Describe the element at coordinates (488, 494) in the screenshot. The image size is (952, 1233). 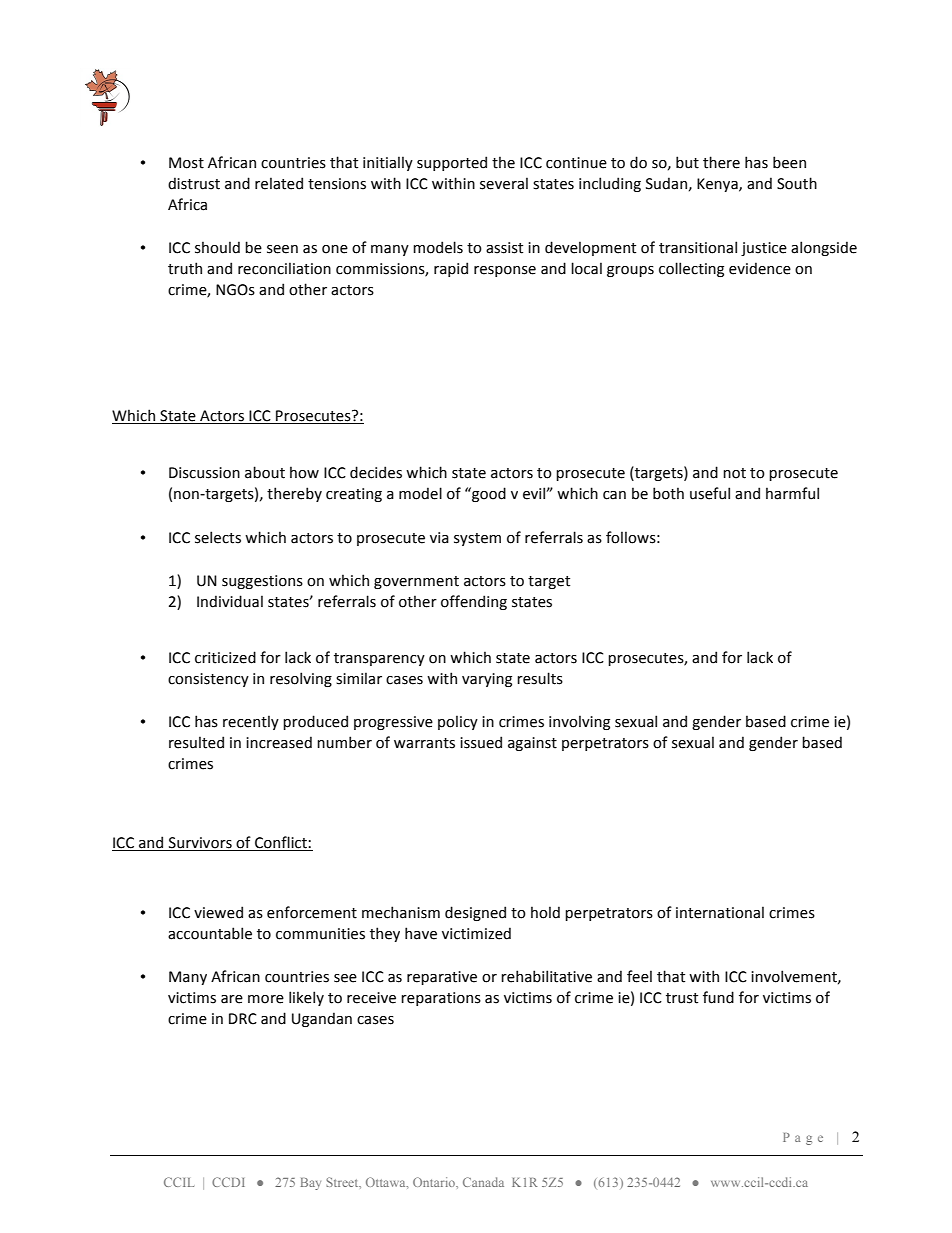
I see `good` at that location.
